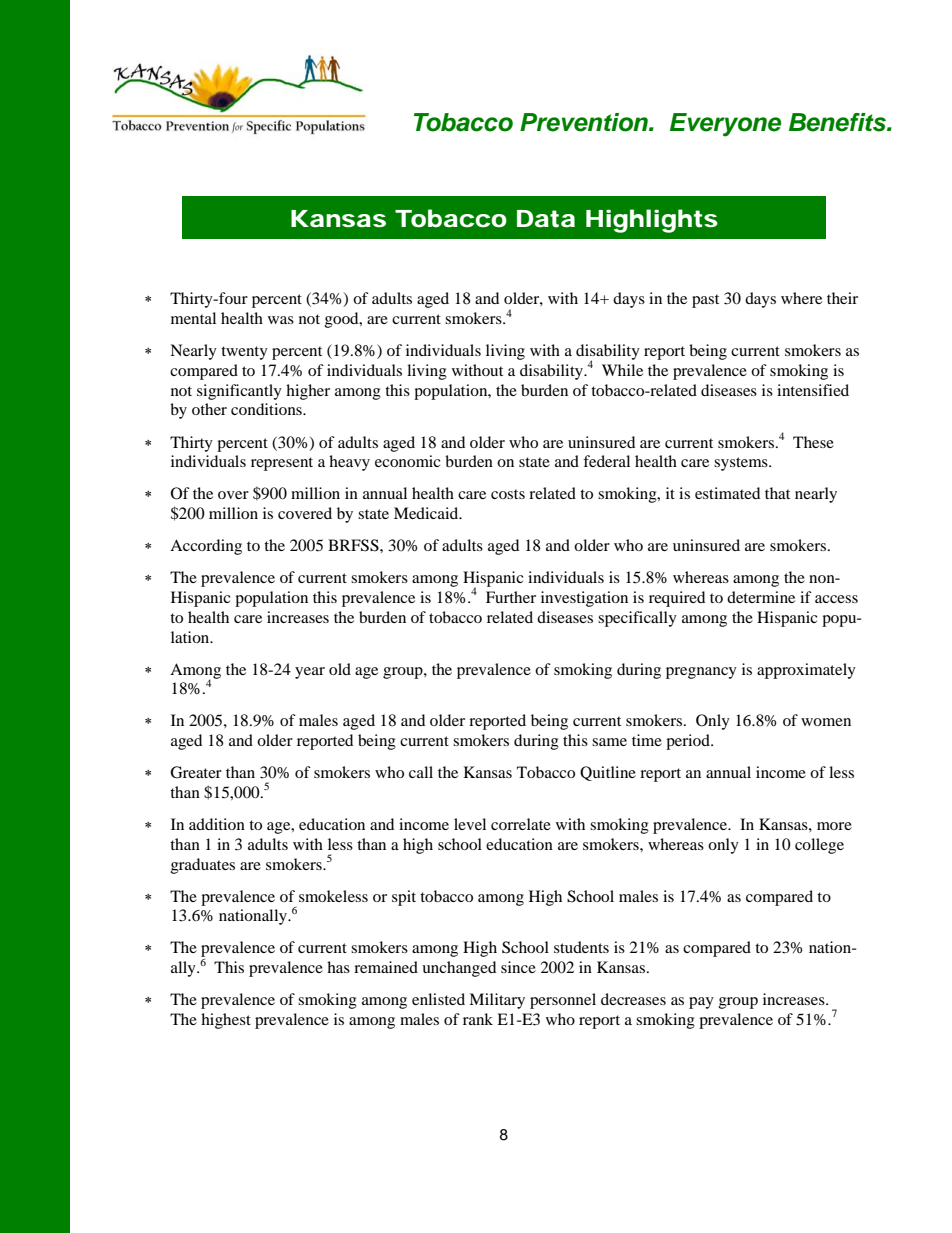 This screenshot has height=1233, width=952. Describe the element at coordinates (281, 320) in the screenshot. I see `was` at that location.
